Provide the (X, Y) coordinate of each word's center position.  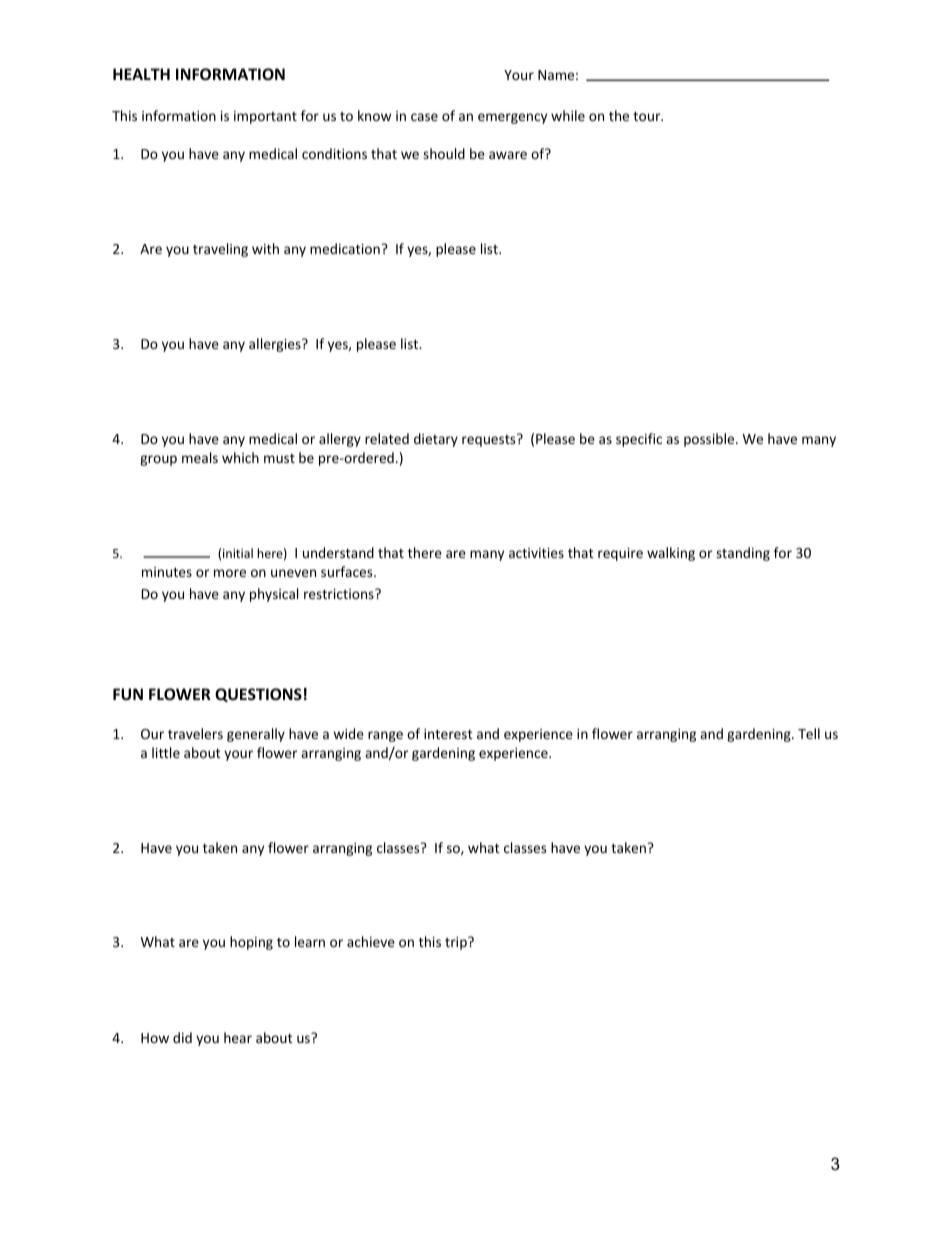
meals (200, 457)
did (182, 1037)
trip (457, 943)
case (424, 117)
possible (710, 440)
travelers (195, 733)
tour (648, 116)
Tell (809, 733)
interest (448, 734)
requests (490, 440)
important (265, 117)
